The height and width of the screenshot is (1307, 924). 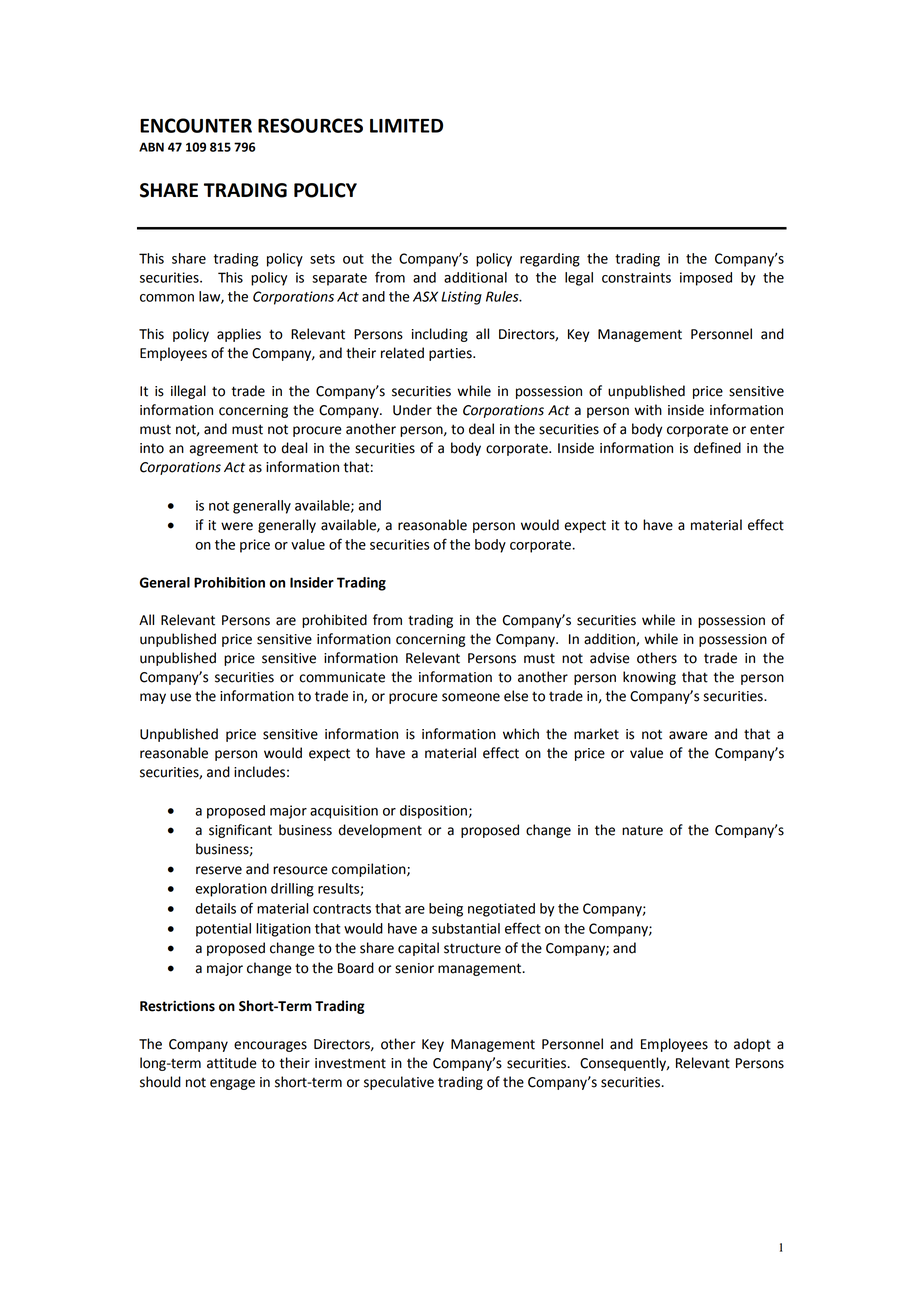 What do you see at coordinates (649, 678) in the screenshot?
I see `knowing` at bounding box center [649, 678].
